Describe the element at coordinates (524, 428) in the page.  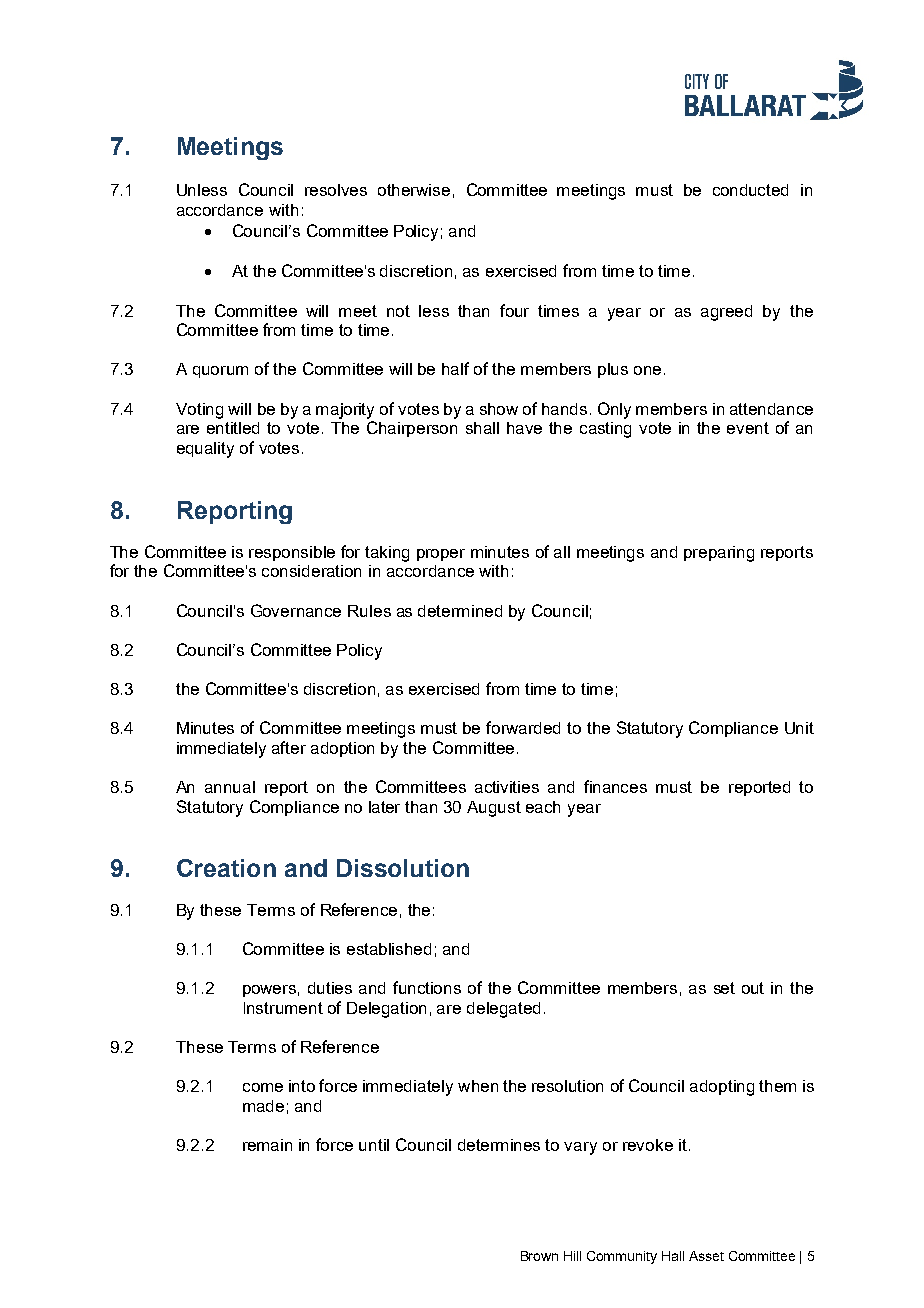
I see `have` at that location.
